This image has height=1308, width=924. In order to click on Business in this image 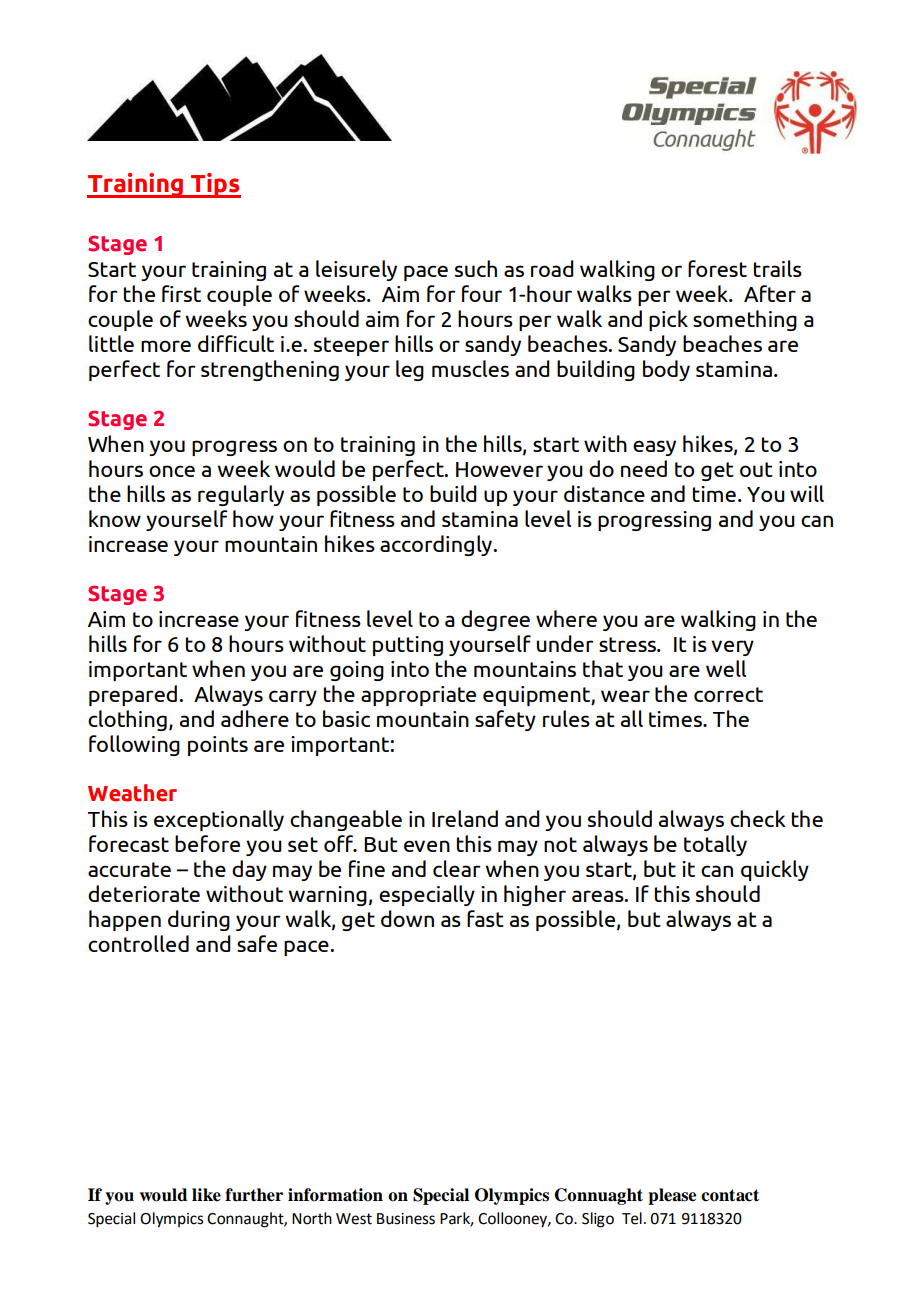, I will do `click(406, 1219)`.
